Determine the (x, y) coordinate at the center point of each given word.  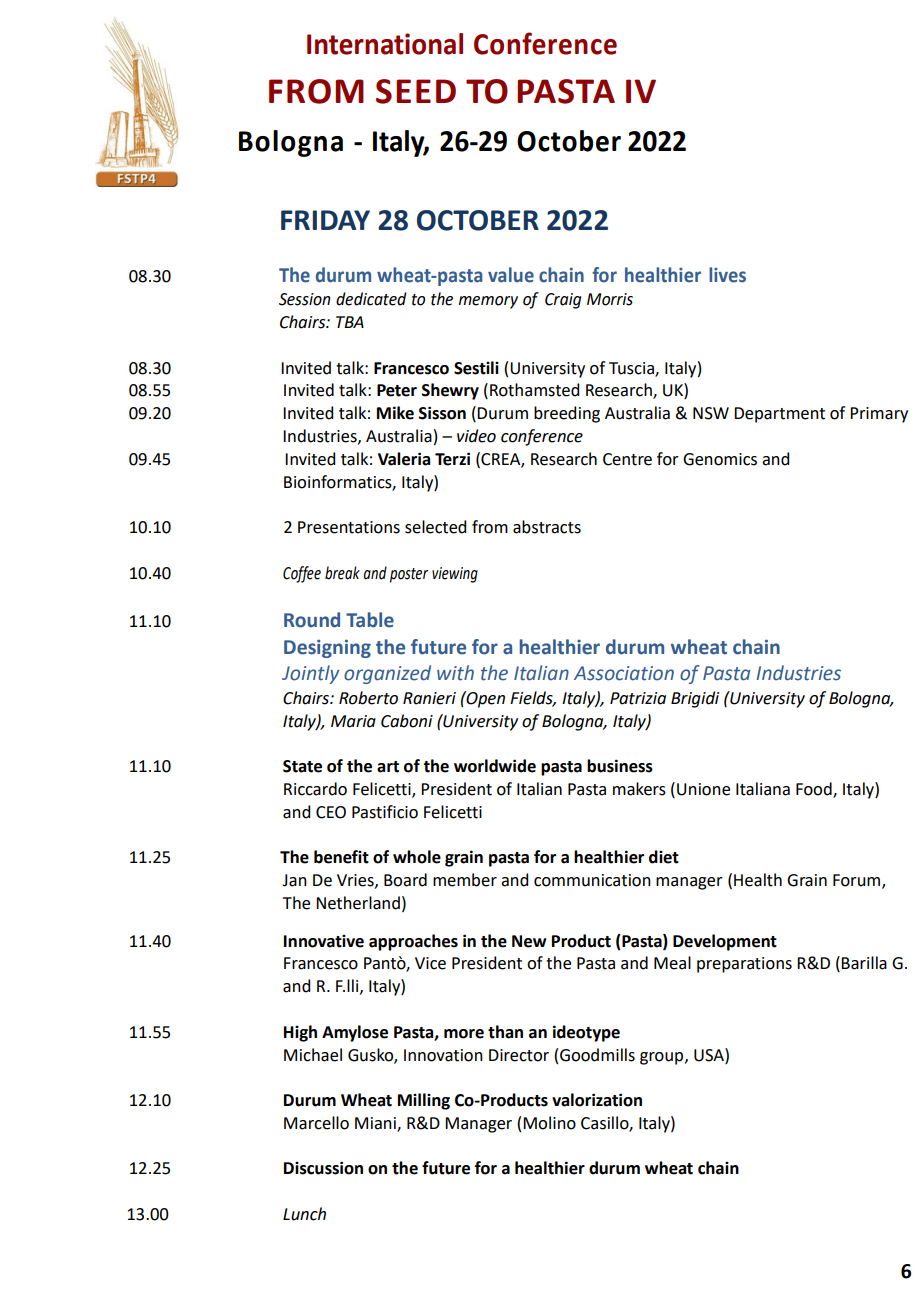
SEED (416, 91)
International (385, 44)
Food (815, 789)
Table (370, 620)
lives (727, 275)
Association (624, 673)
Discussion (323, 1168)
